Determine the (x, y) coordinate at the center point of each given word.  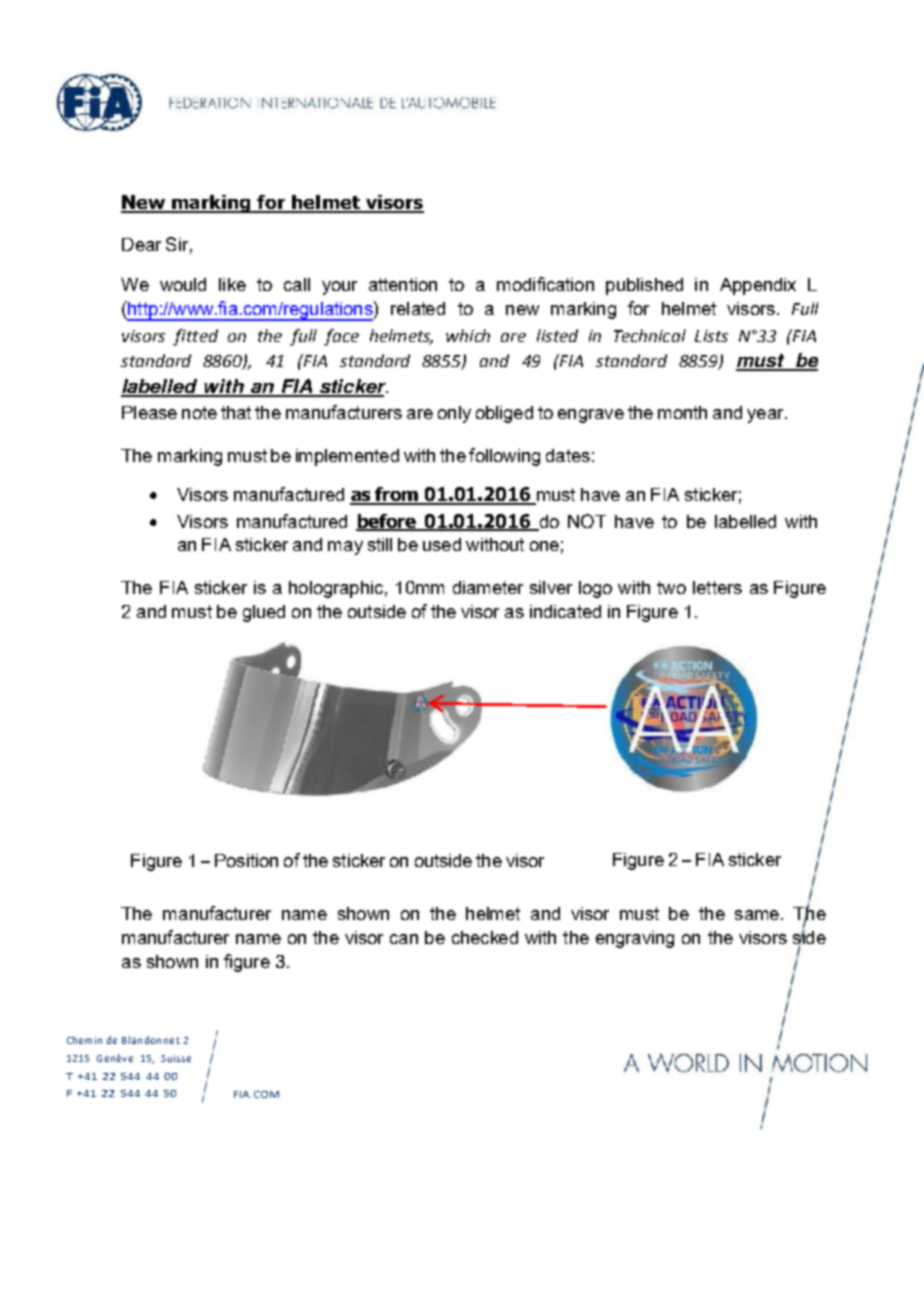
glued (264, 613)
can (404, 939)
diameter (488, 587)
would (183, 284)
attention (403, 284)
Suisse (176, 1058)
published (644, 286)
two (671, 587)
